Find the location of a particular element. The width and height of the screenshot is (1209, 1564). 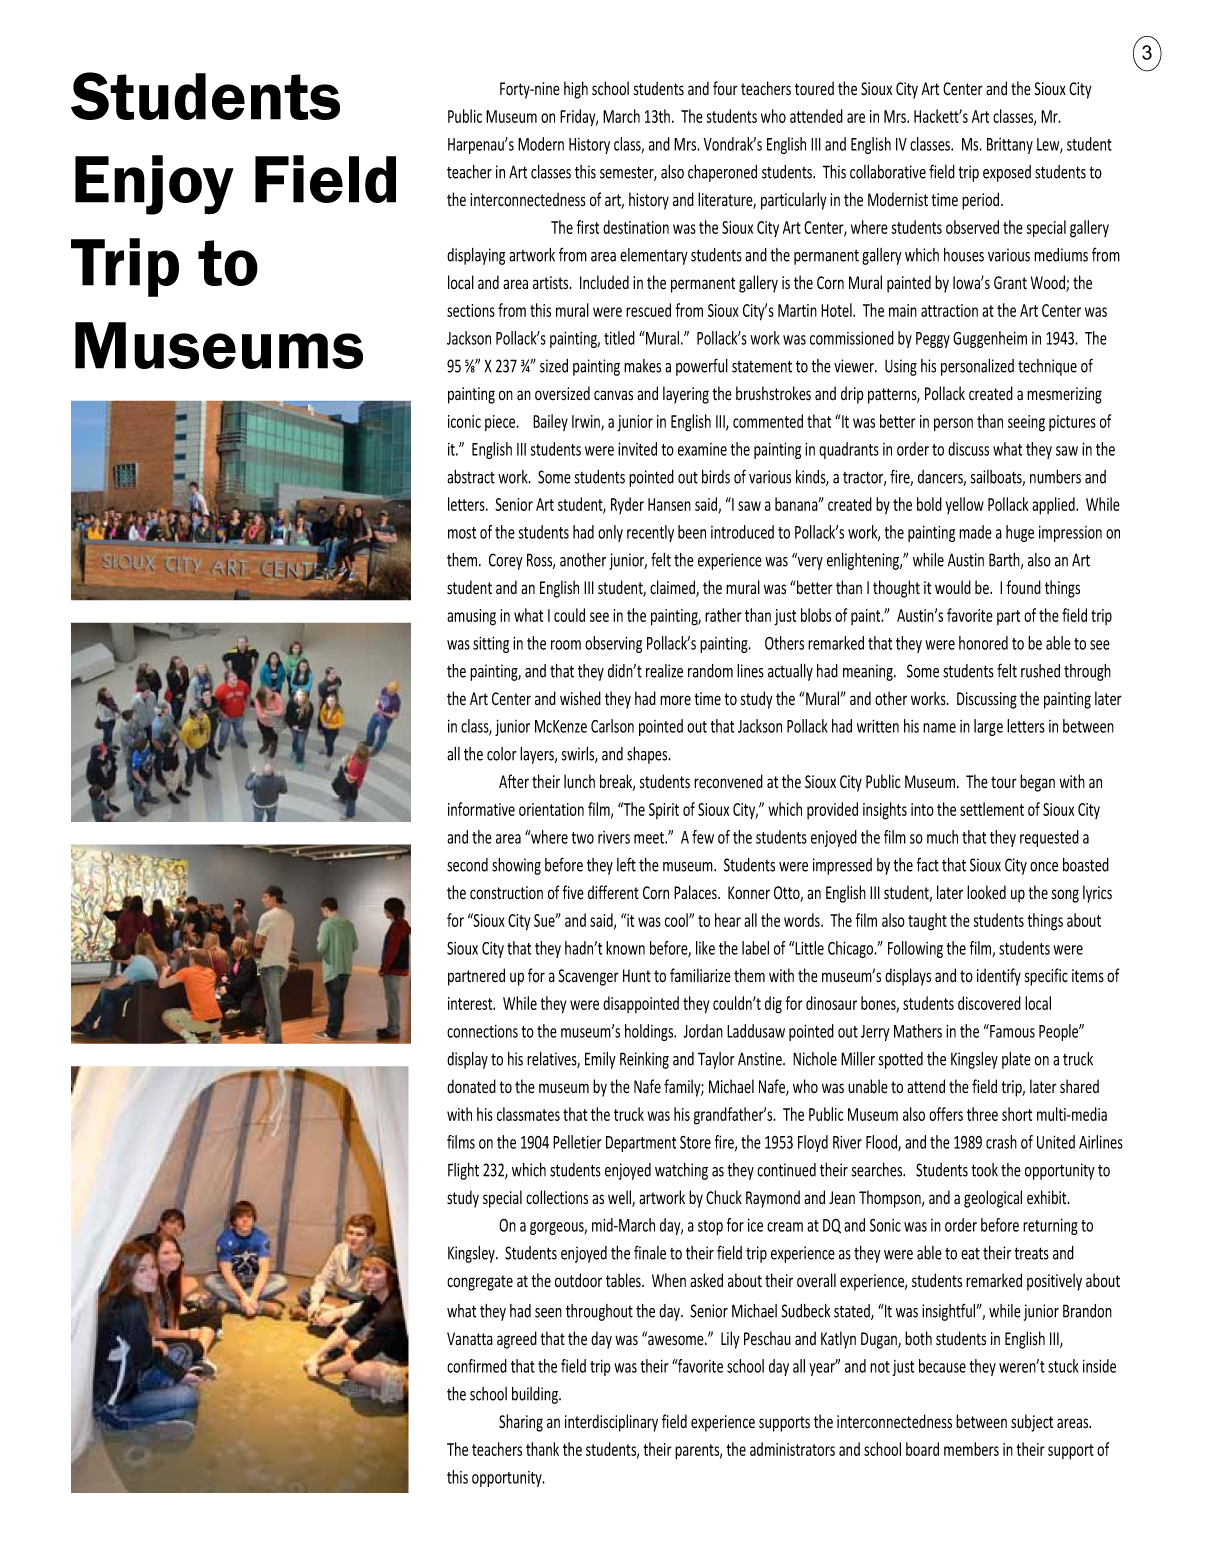

administrators is located at coordinates (792, 1449).
